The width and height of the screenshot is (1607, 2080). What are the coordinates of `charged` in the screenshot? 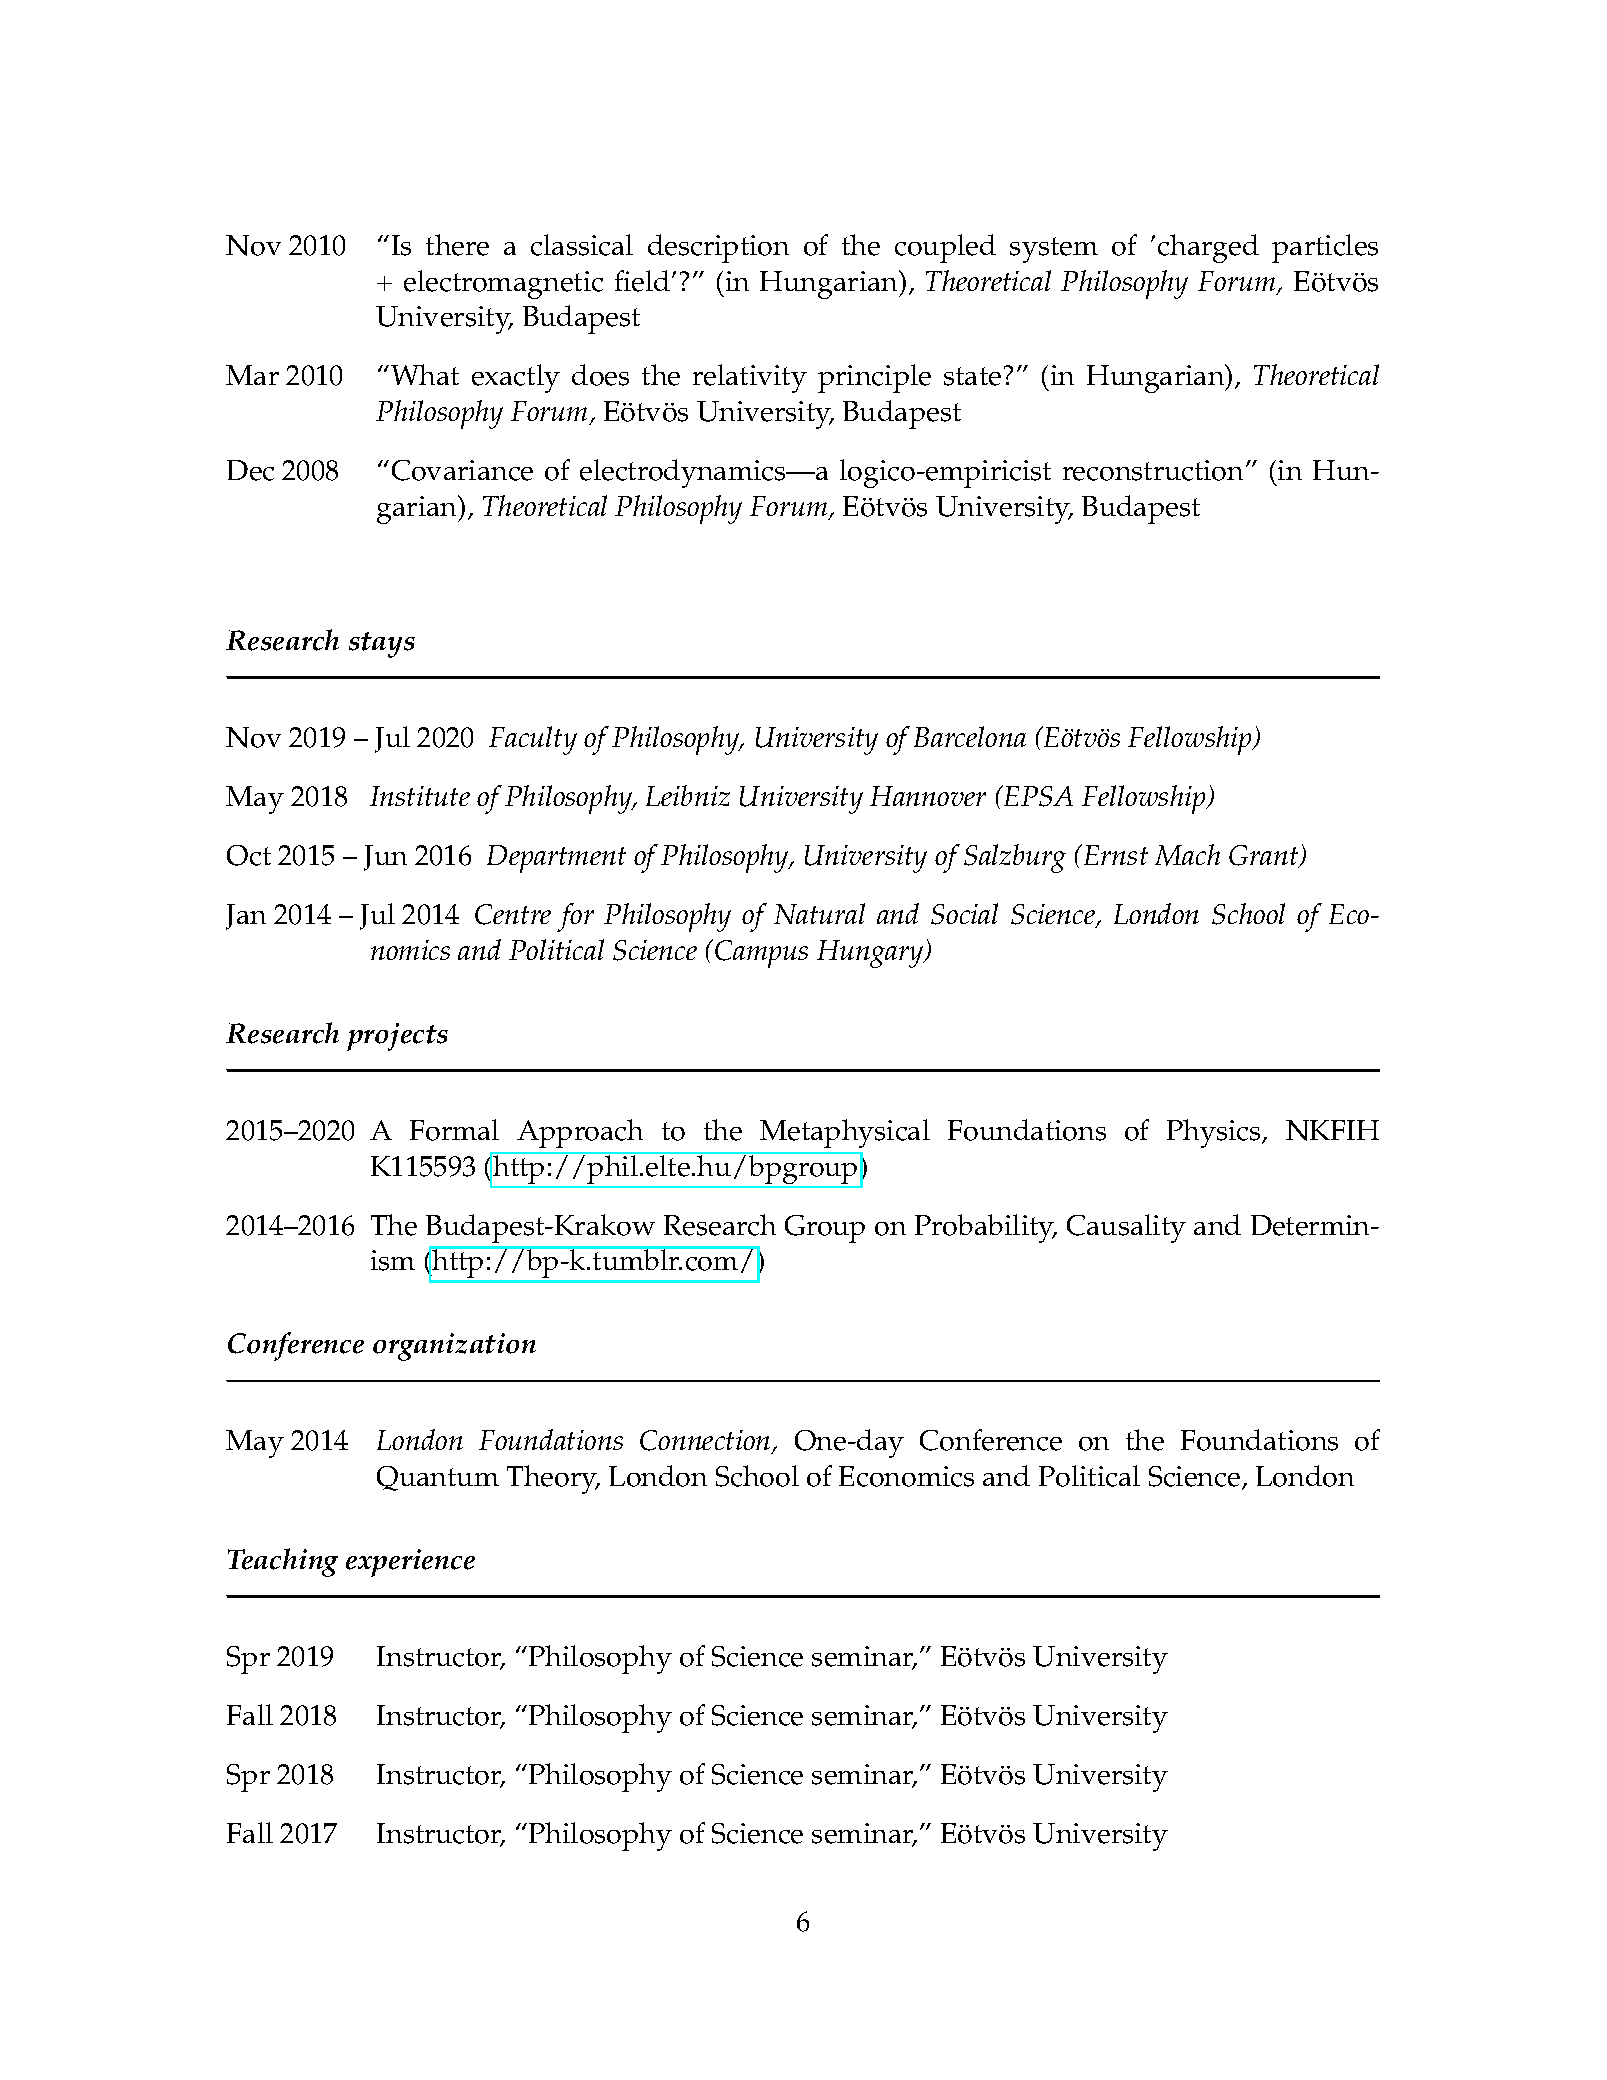 It's located at (1208, 248).
